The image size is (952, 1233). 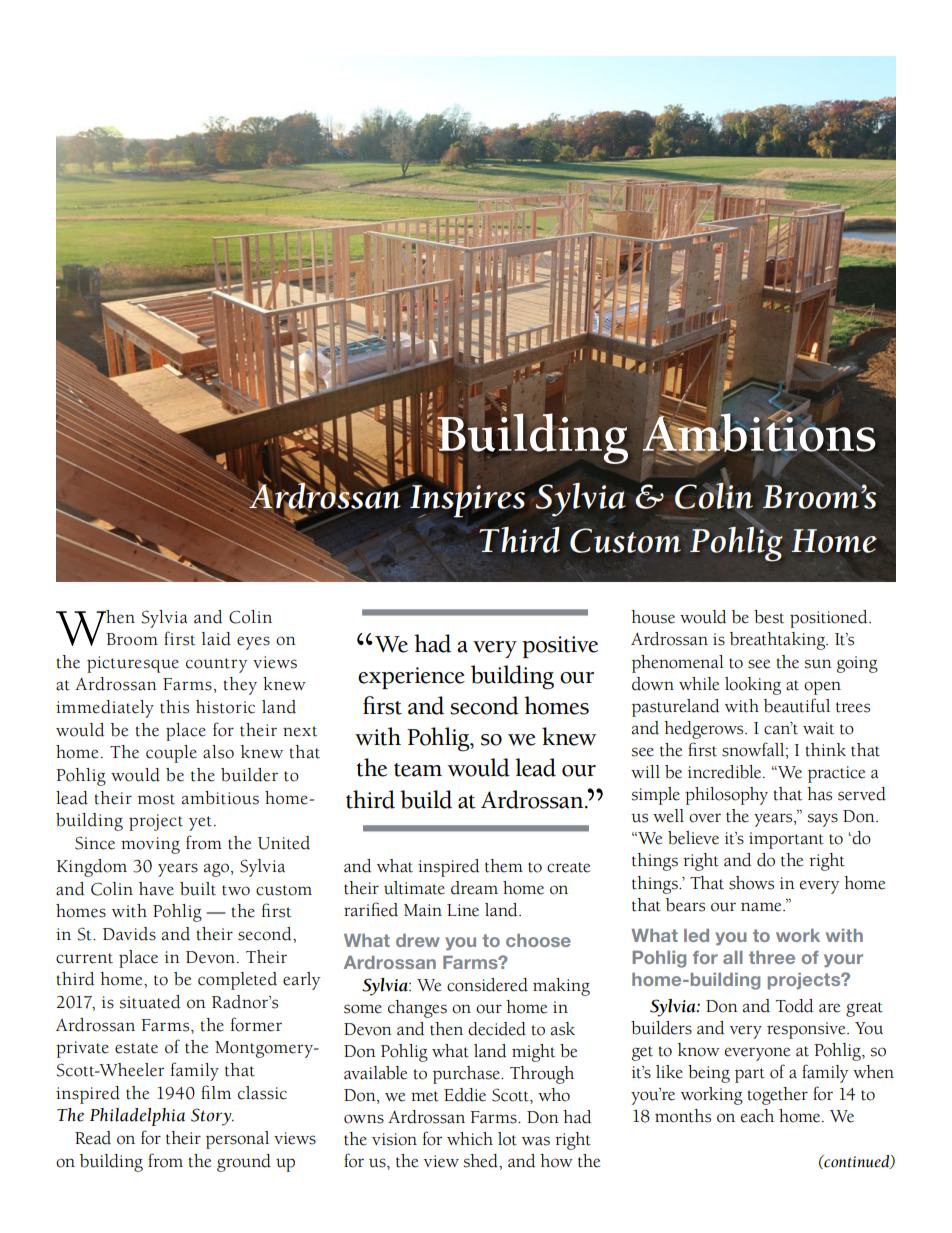 I want to click on considered, so click(x=487, y=985).
